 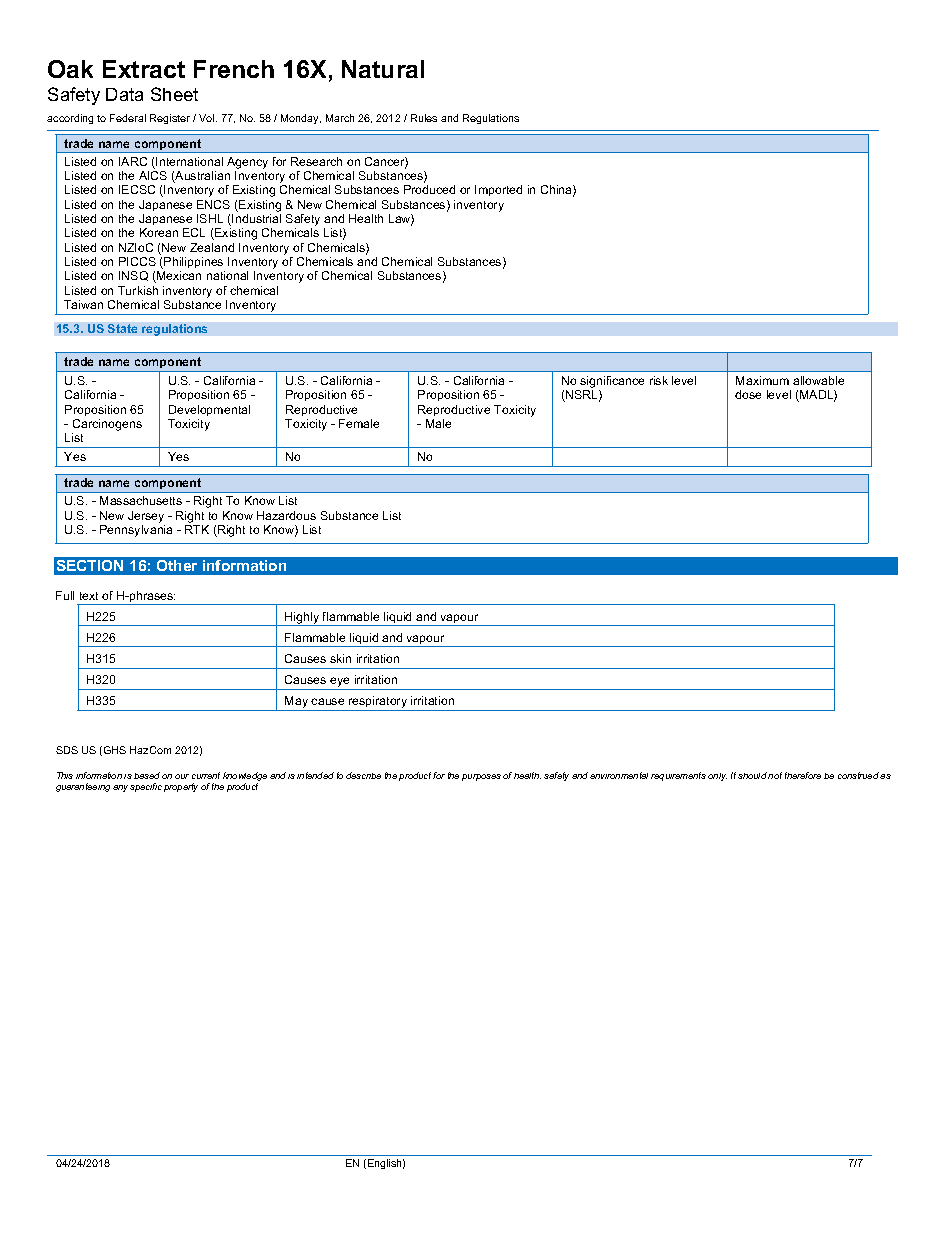 I want to click on purposes, so click(x=481, y=777).
